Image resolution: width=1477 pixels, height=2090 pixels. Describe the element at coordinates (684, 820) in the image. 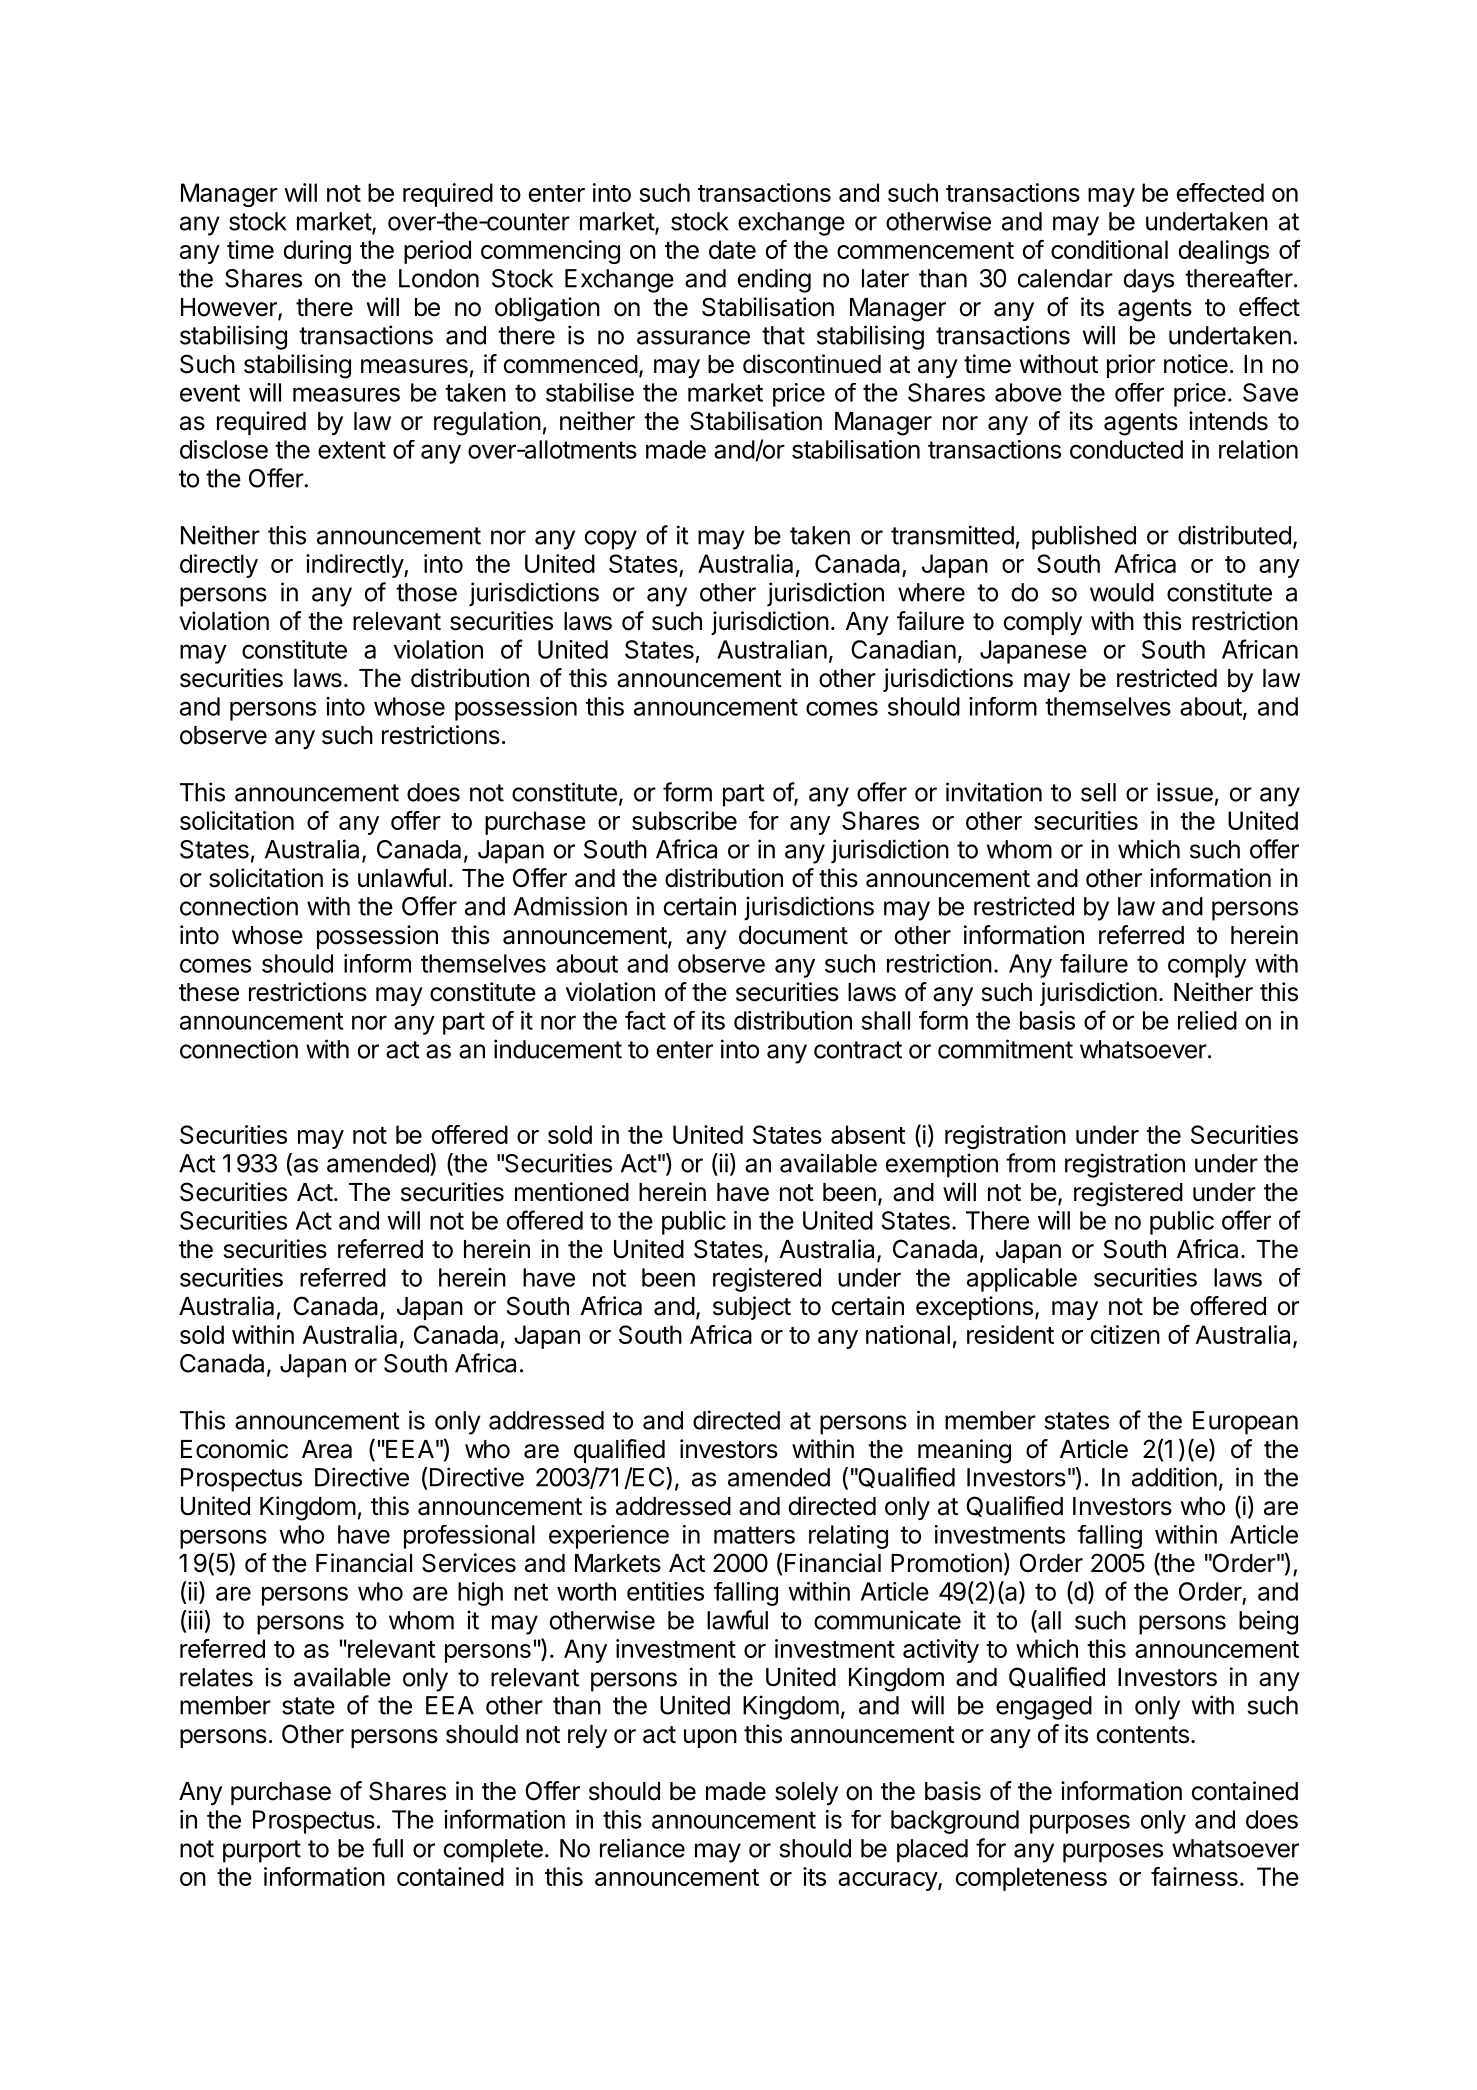

I see `subscribe` at that location.
